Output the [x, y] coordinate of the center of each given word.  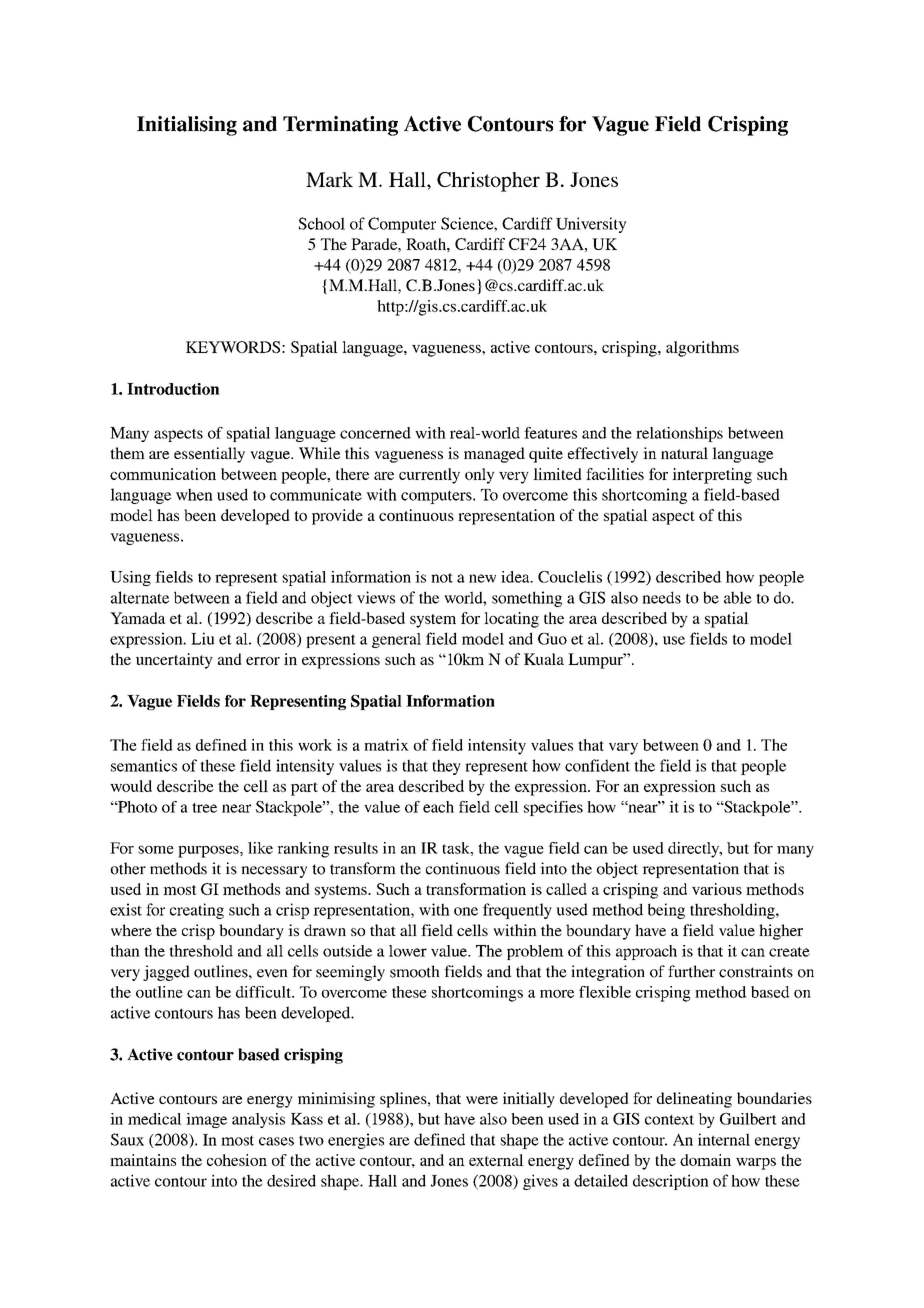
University [591, 225]
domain [705, 1160]
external [496, 1160]
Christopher [488, 182]
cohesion [237, 1160]
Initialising [187, 126]
